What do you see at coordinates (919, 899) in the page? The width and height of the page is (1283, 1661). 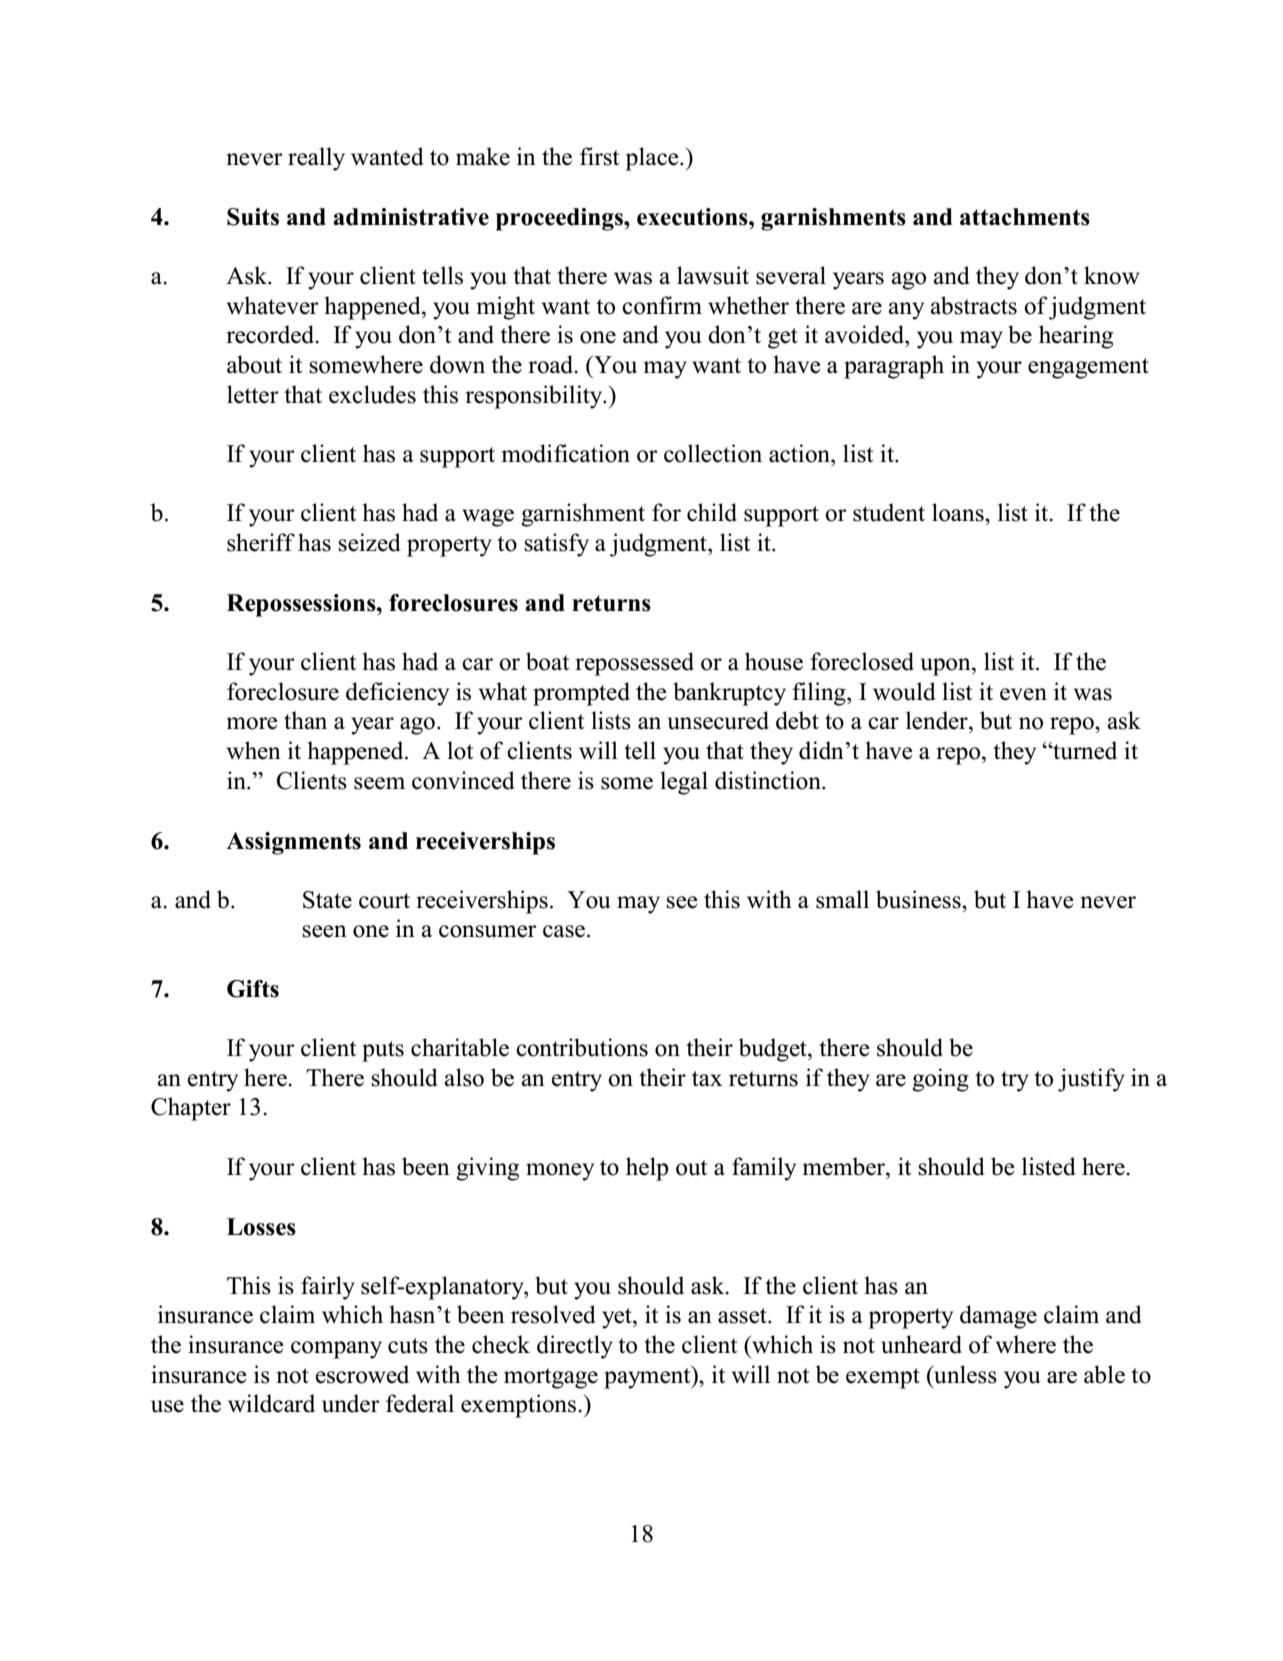 I see `business` at bounding box center [919, 899].
